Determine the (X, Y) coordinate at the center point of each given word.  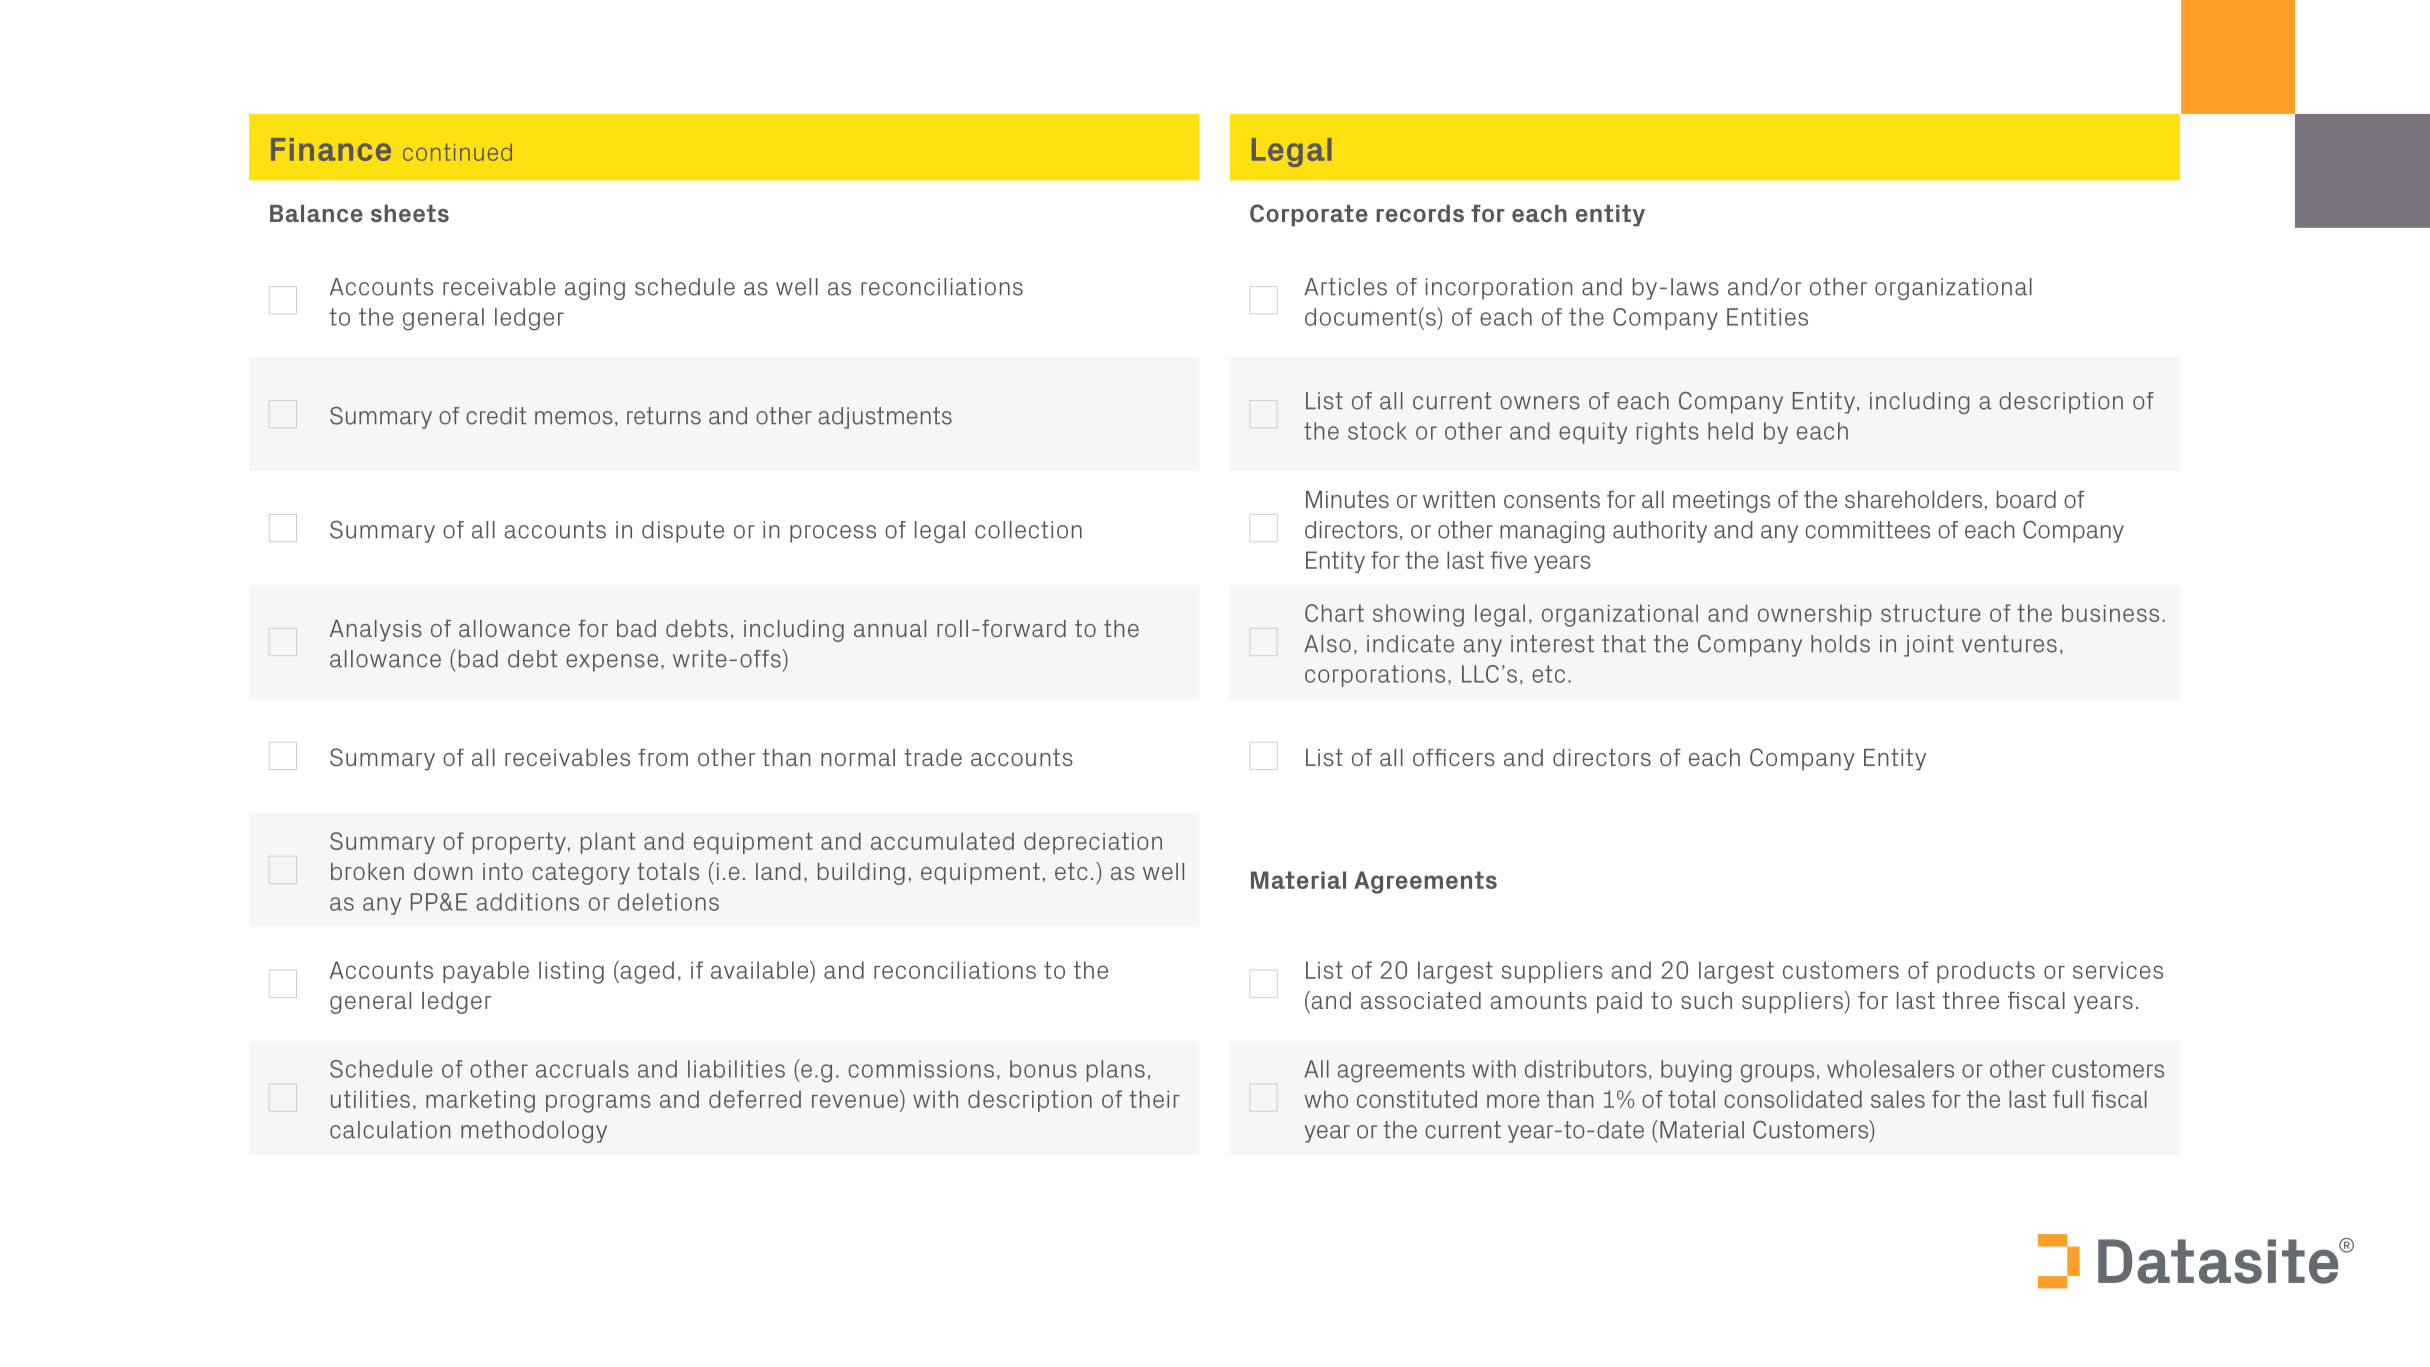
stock (1377, 431)
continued (457, 152)
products (1986, 972)
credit (496, 416)
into (503, 871)
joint (1929, 646)
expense (612, 663)
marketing (480, 1101)
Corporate (1309, 215)
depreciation (1093, 843)
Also (1327, 644)
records (1420, 213)
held (1730, 431)
